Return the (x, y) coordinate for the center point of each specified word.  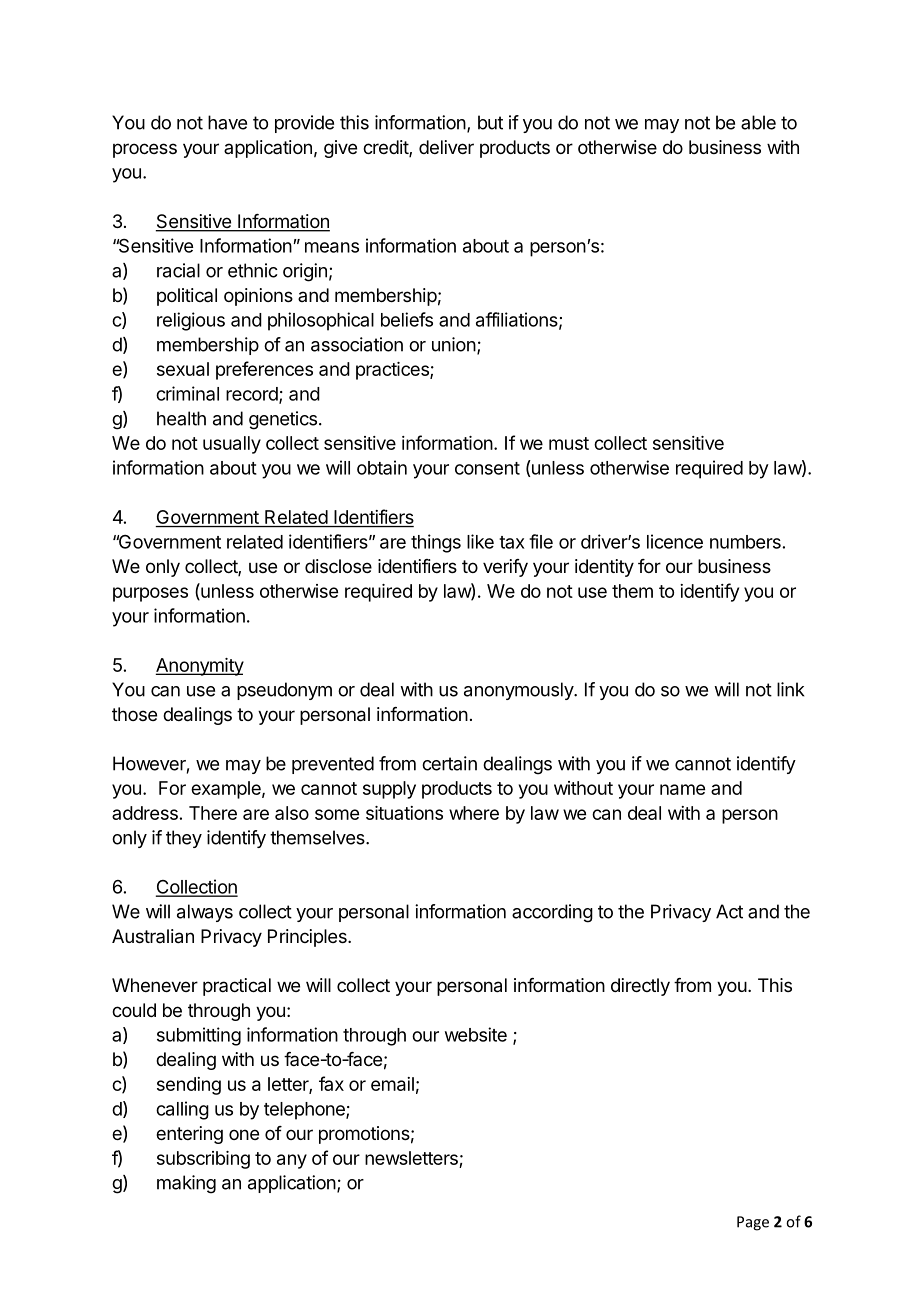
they (184, 839)
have (227, 122)
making (186, 1184)
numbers (745, 542)
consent (487, 468)
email (392, 1084)
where (474, 813)
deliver (446, 147)
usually (232, 445)
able (758, 122)
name (682, 789)
